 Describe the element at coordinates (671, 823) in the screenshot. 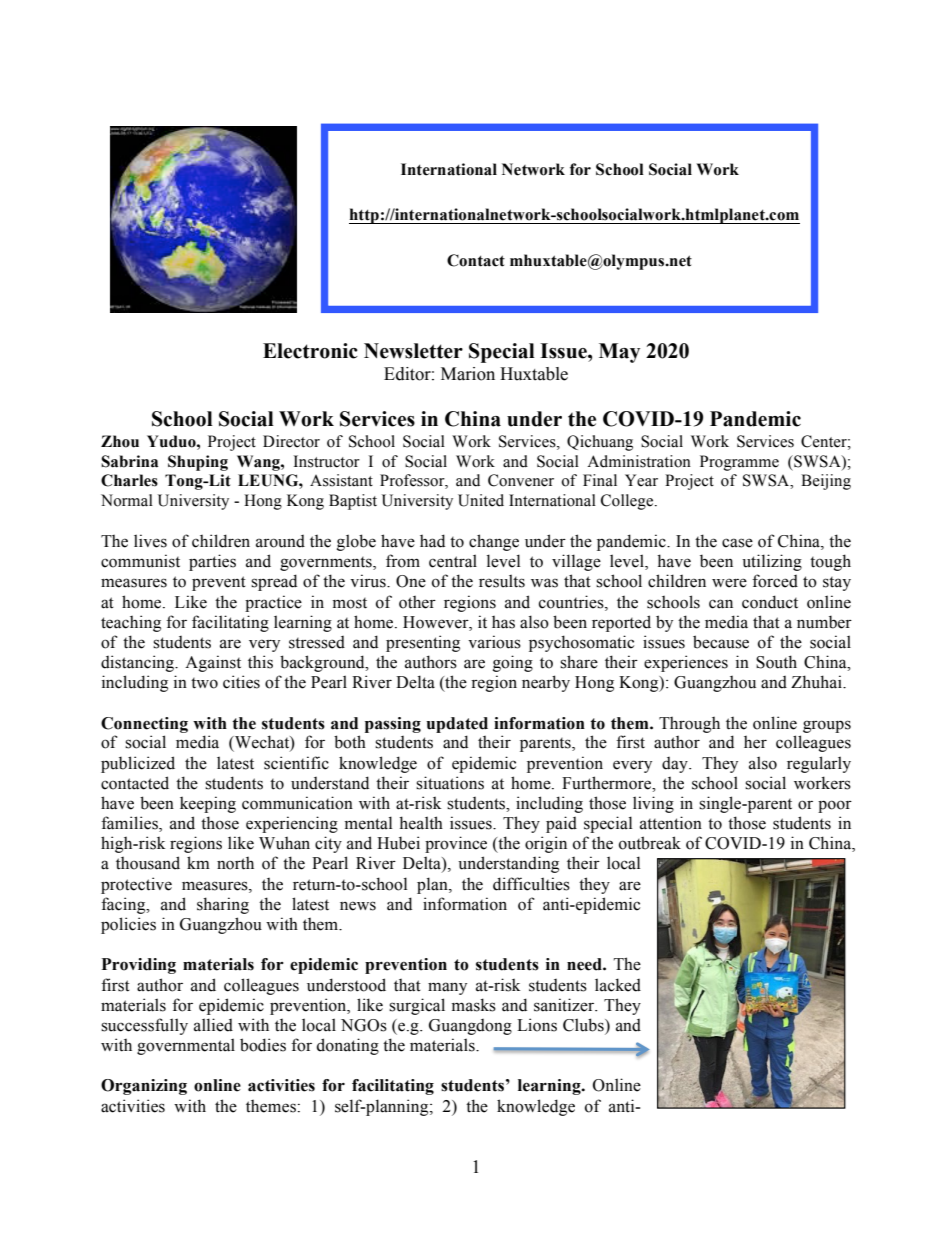

I see `attention` at that location.
